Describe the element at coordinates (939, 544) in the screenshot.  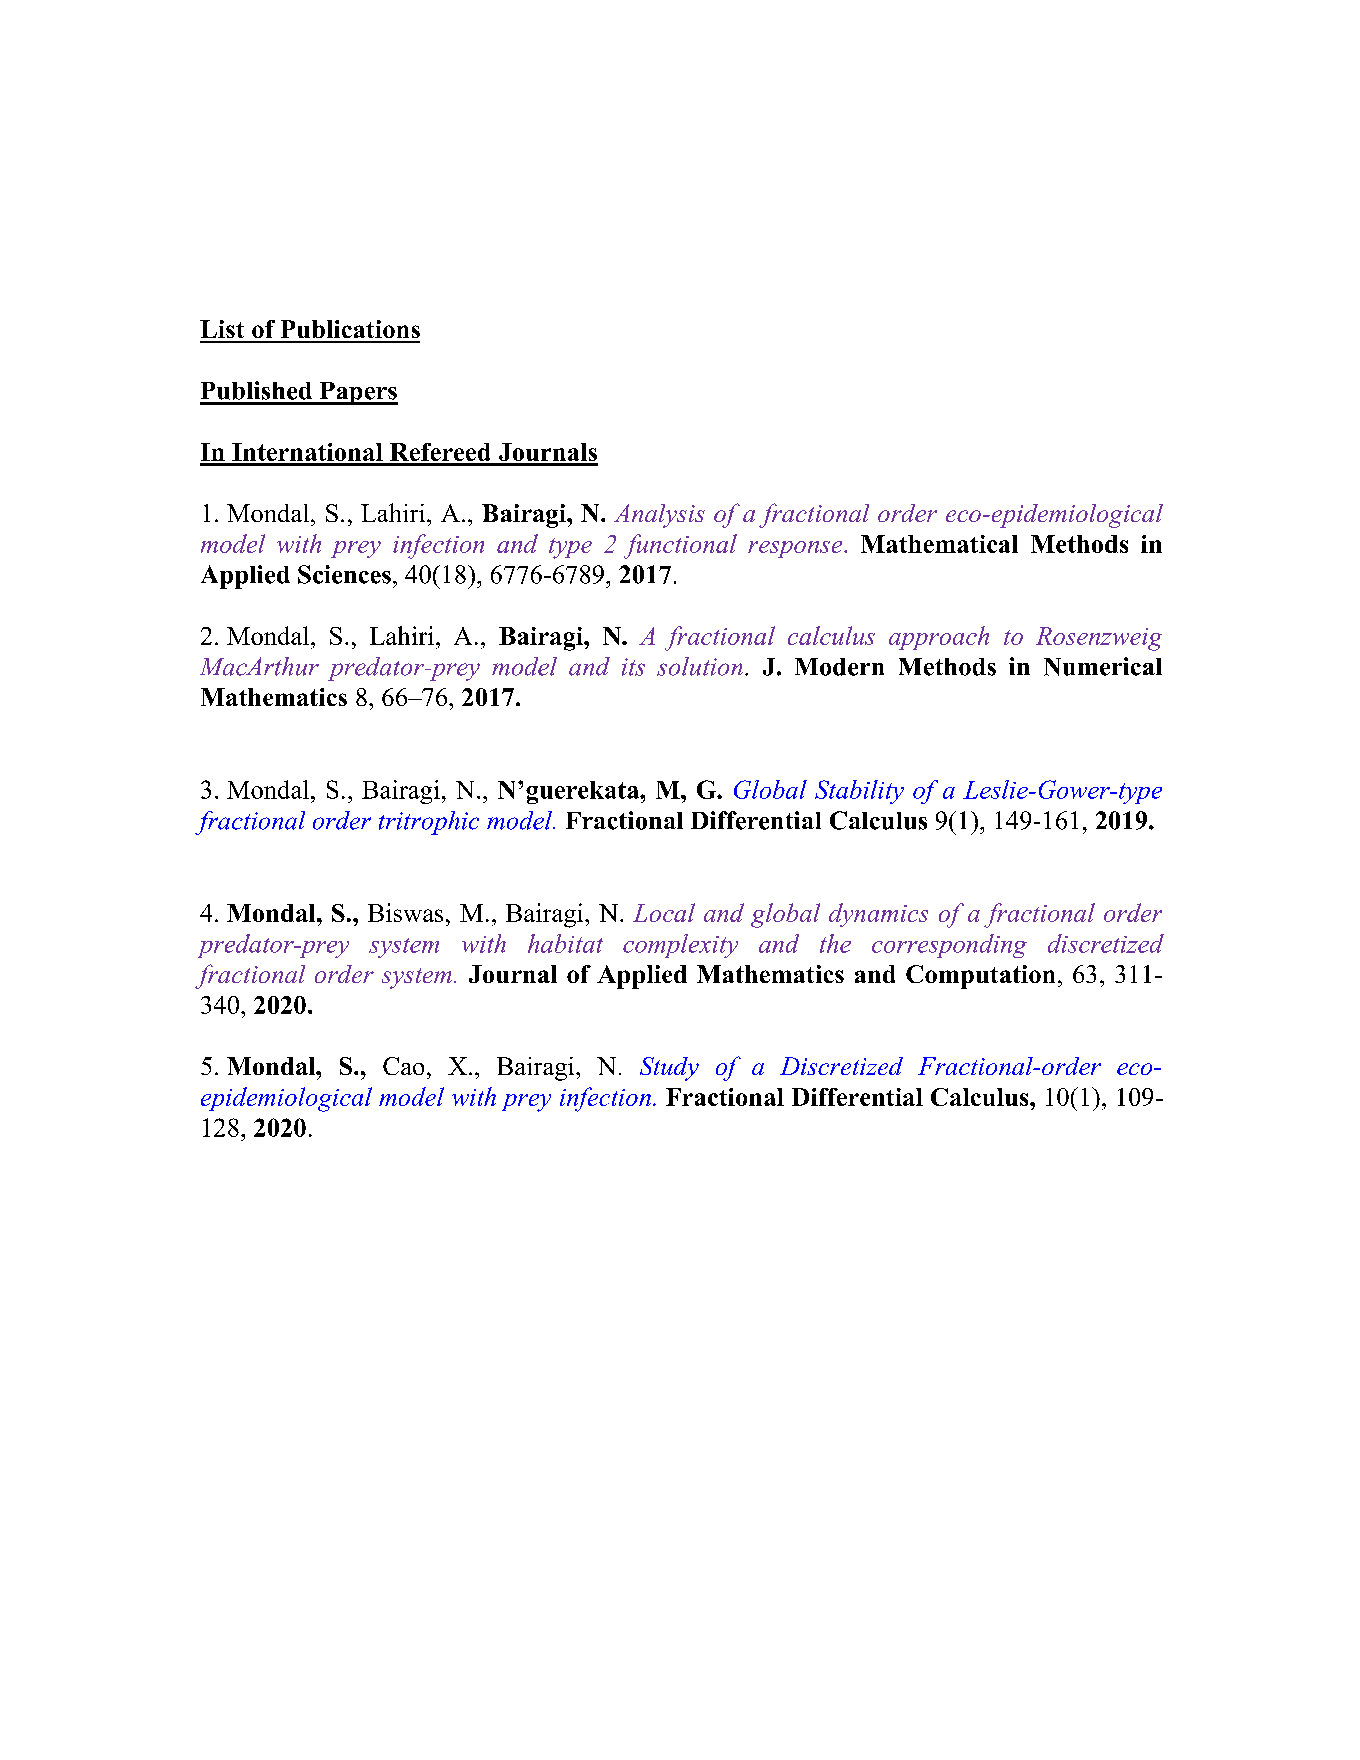
I see `Mathematical` at that location.
